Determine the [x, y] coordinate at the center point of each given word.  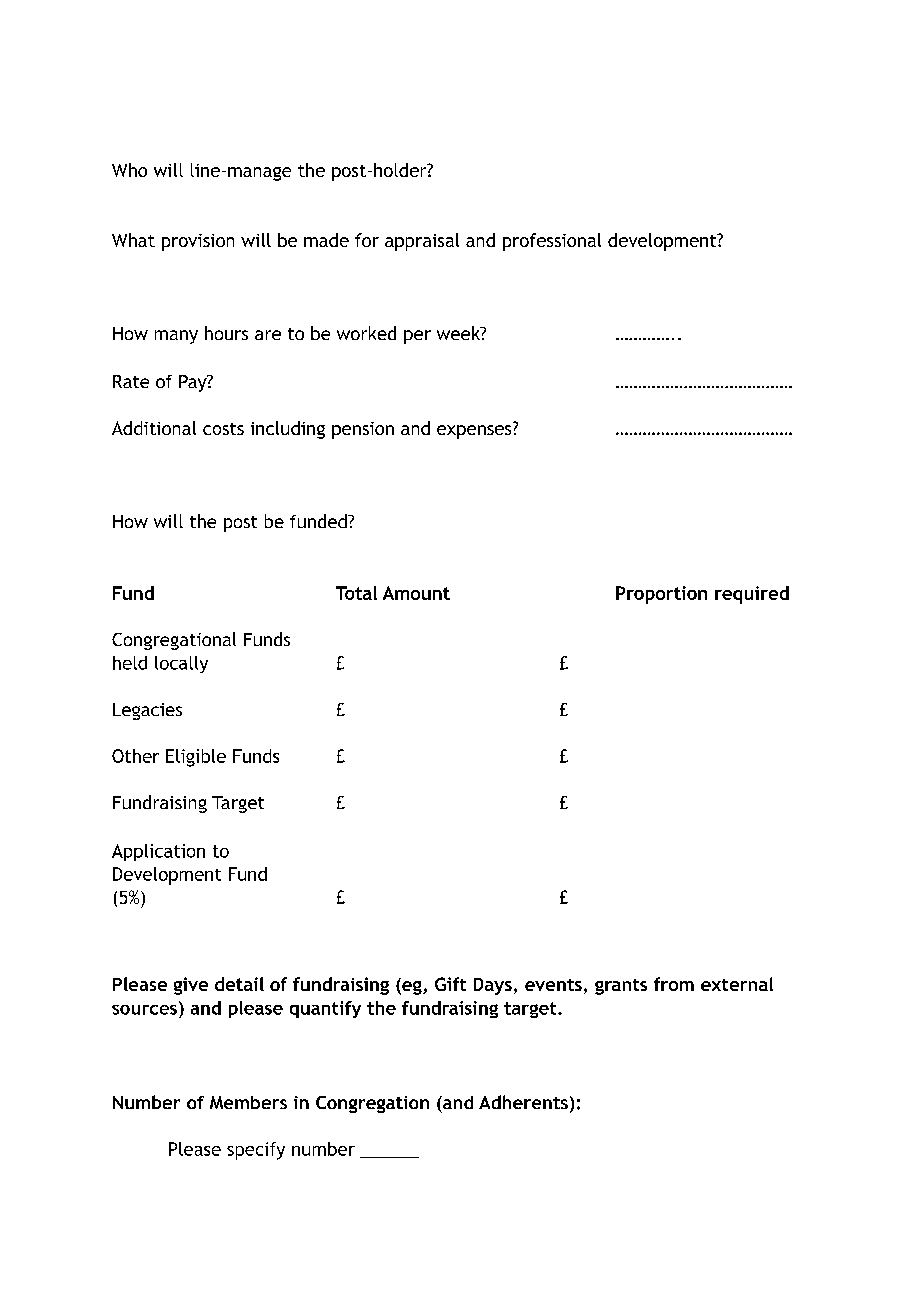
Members [248, 1102]
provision [198, 242]
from [674, 984]
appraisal [422, 242]
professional [552, 242]
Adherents [523, 1102]
